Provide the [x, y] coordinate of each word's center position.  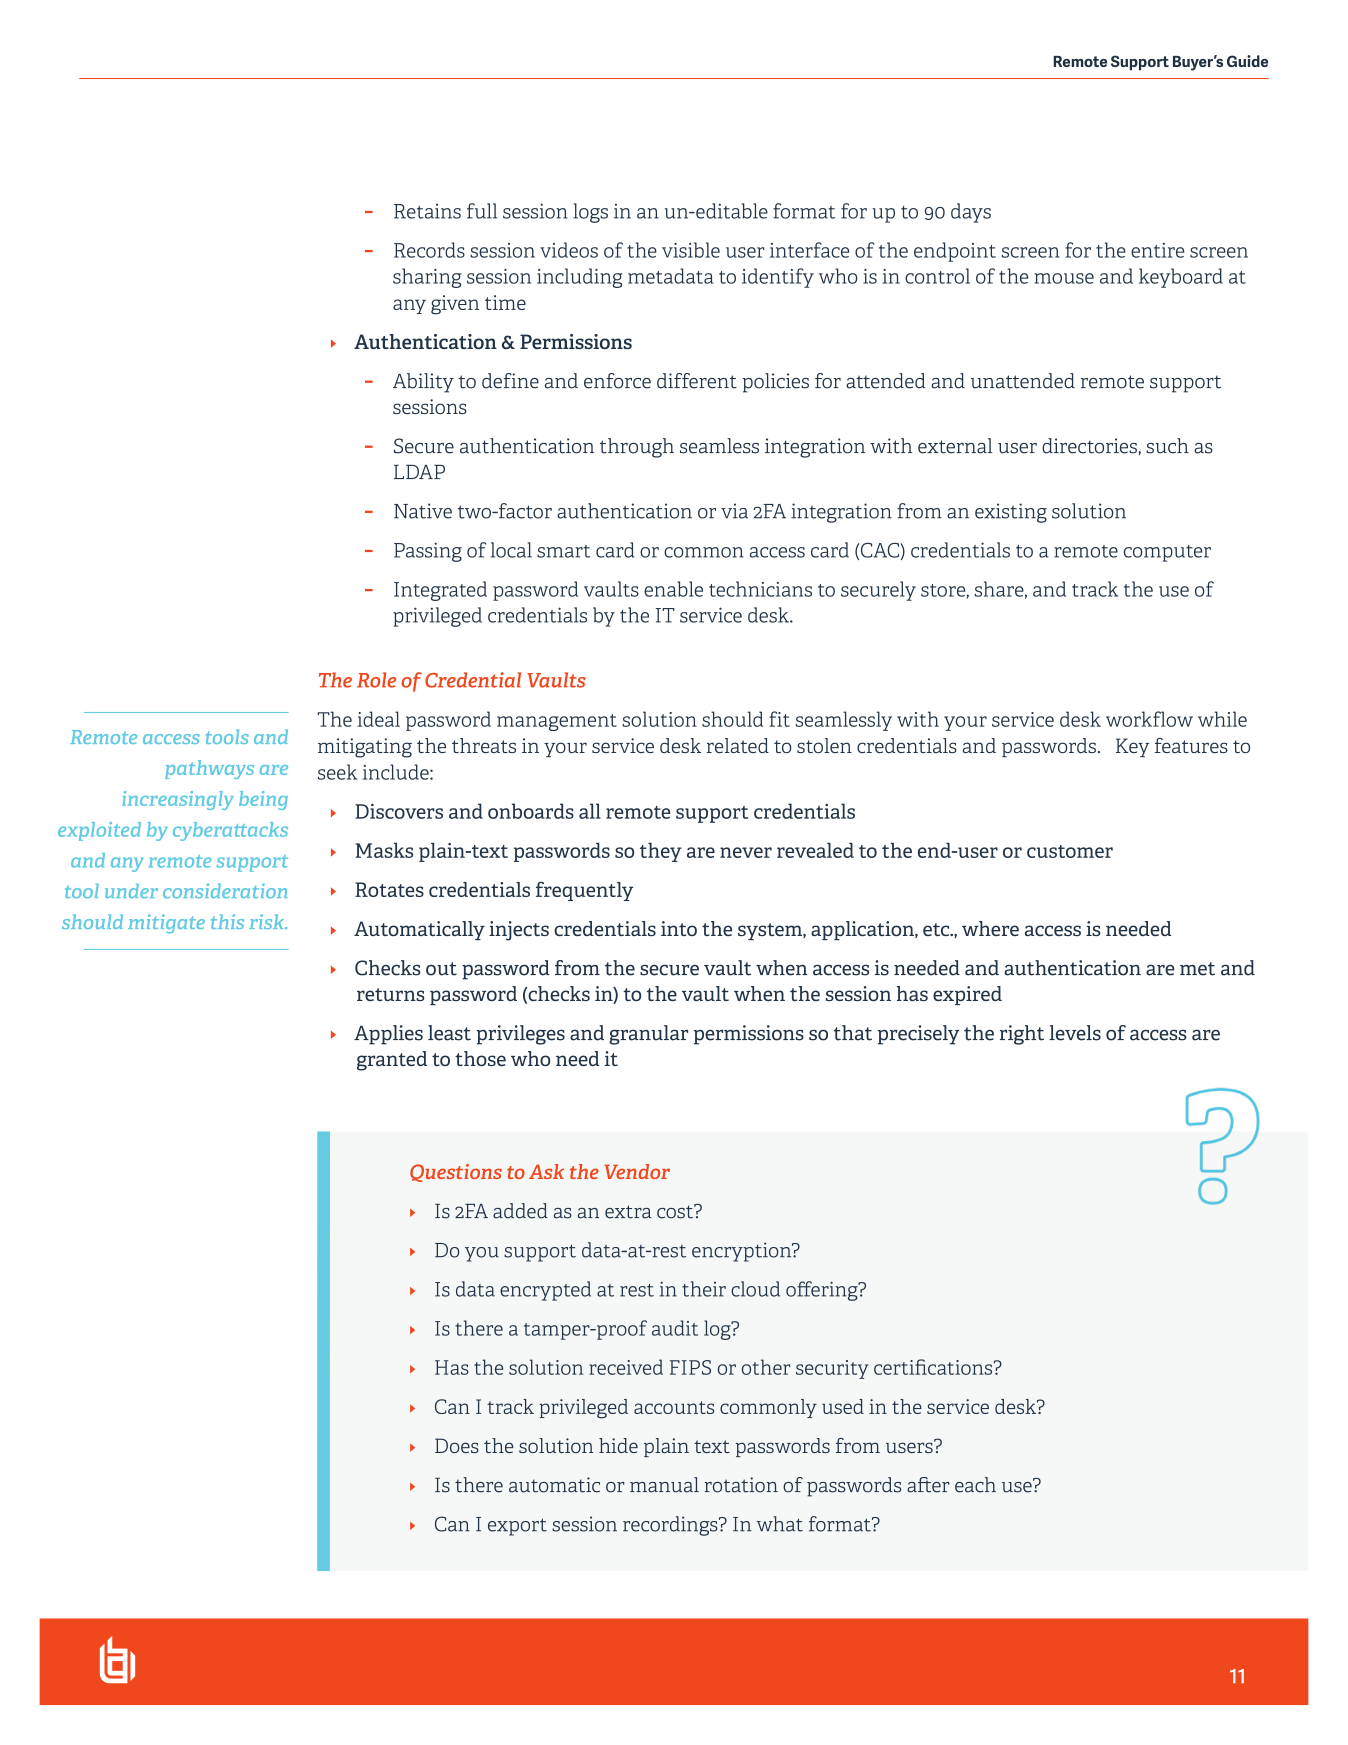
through [637, 448]
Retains [427, 211]
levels [1075, 1033]
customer [1070, 851]
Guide [1247, 61]
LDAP [419, 472]
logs [590, 213]
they [661, 852]
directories [1090, 446]
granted [392, 1061]
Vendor [637, 1171]
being [263, 800]
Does [457, 1445]
